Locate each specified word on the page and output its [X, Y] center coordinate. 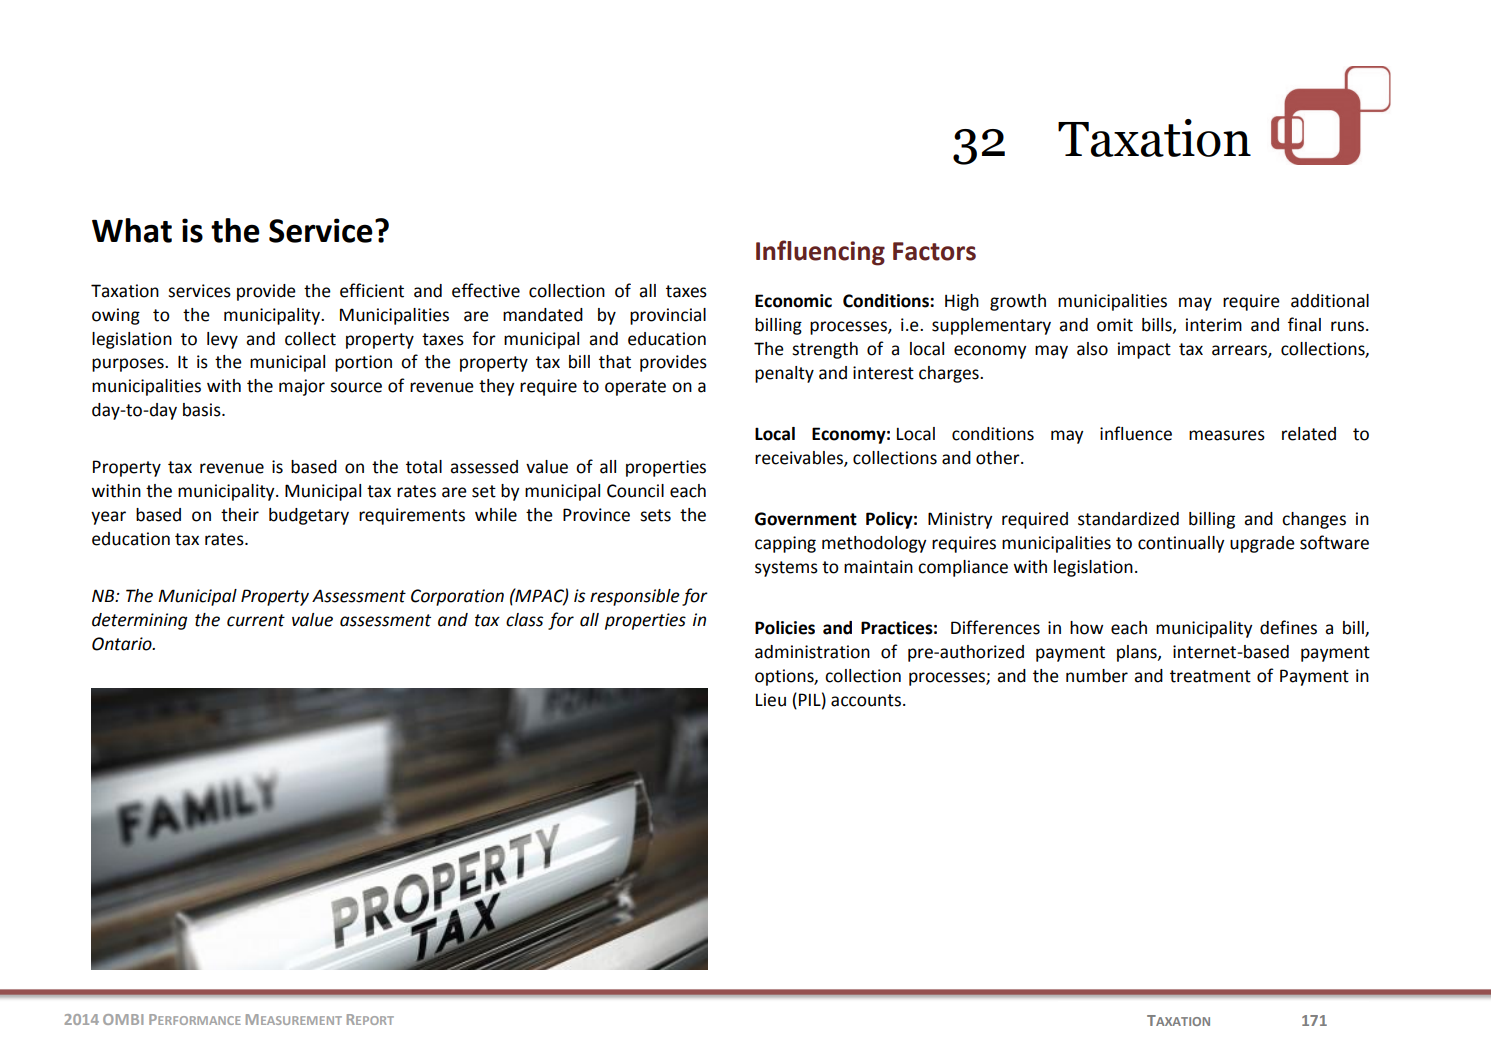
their [240, 515]
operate [635, 388]
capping [785, 544]
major [302, 387]
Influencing [820, 253]
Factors [934, 251]
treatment [1210, 676]
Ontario [123, 644]
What [132, 230]
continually [1181, 544]
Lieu [771, 700]
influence [1136, 433]
